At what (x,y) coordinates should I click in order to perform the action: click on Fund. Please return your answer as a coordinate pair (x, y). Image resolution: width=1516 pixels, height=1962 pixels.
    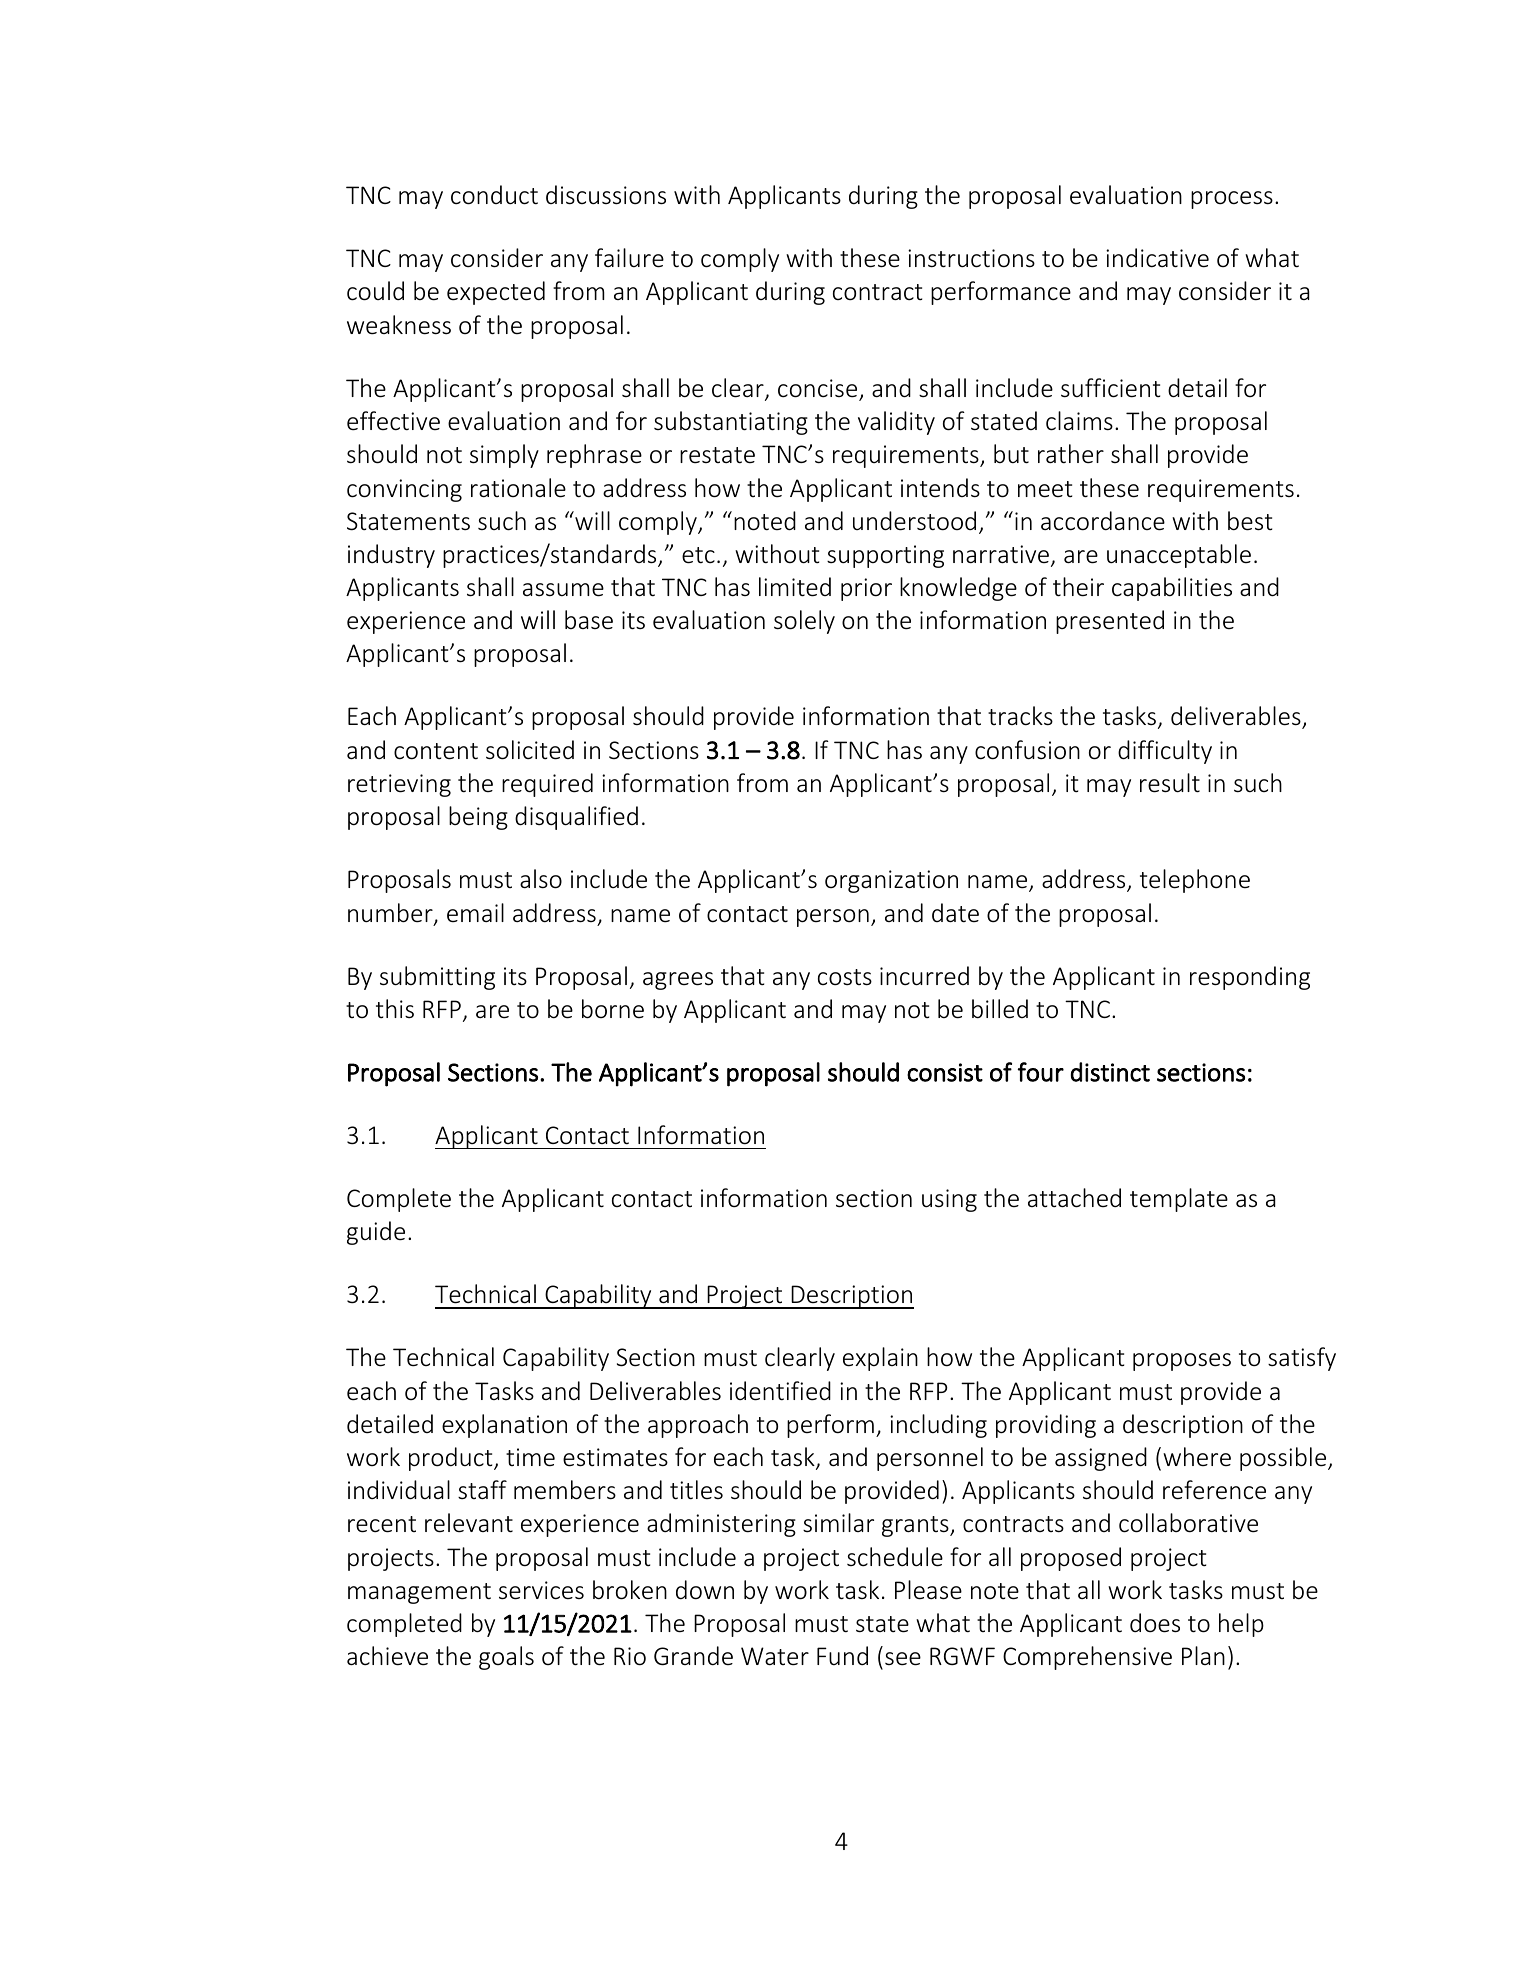
    Looking at the image, I should click on (842, 1655).
